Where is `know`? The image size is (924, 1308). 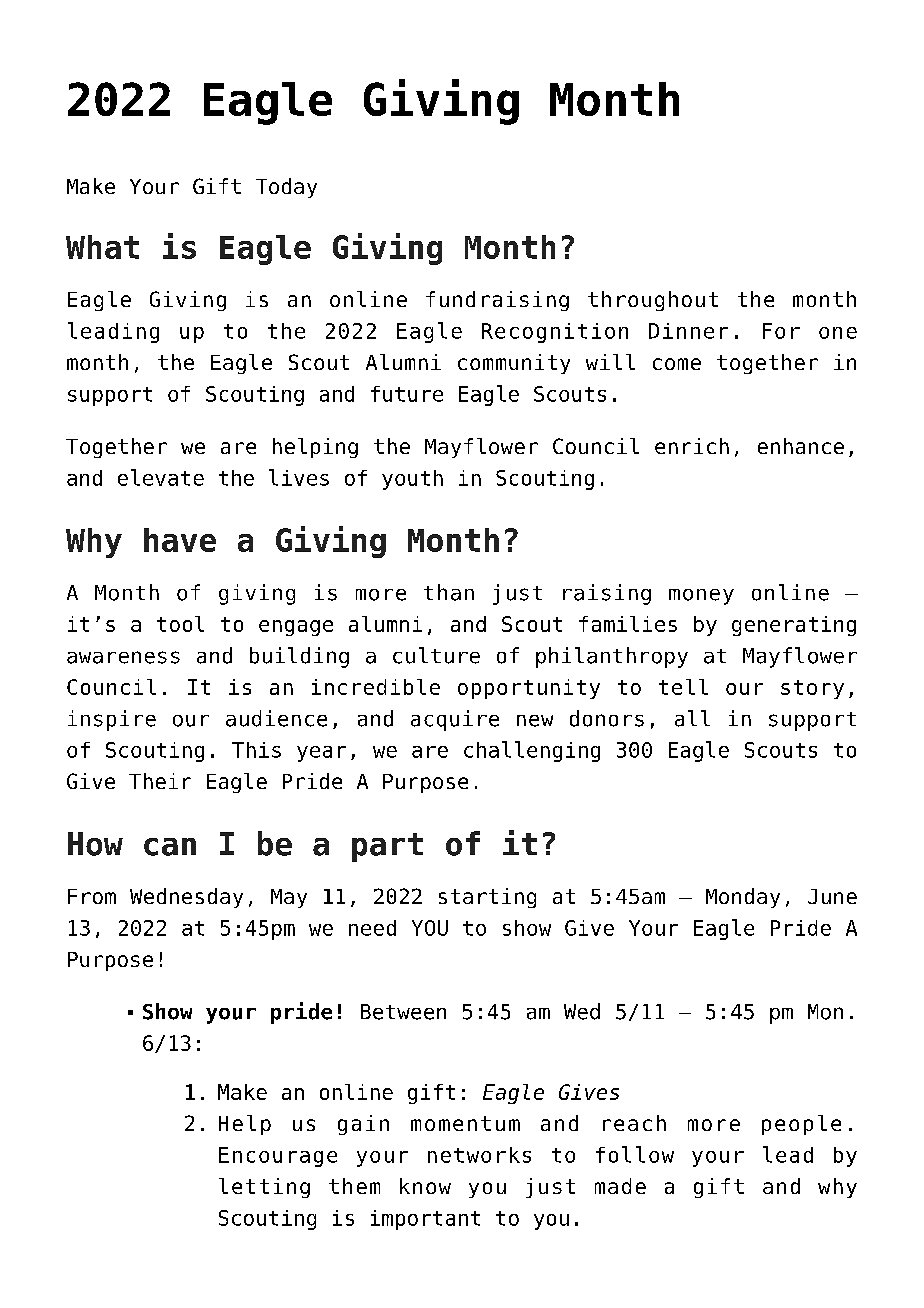
know is located at coordinates (425, 1186).
